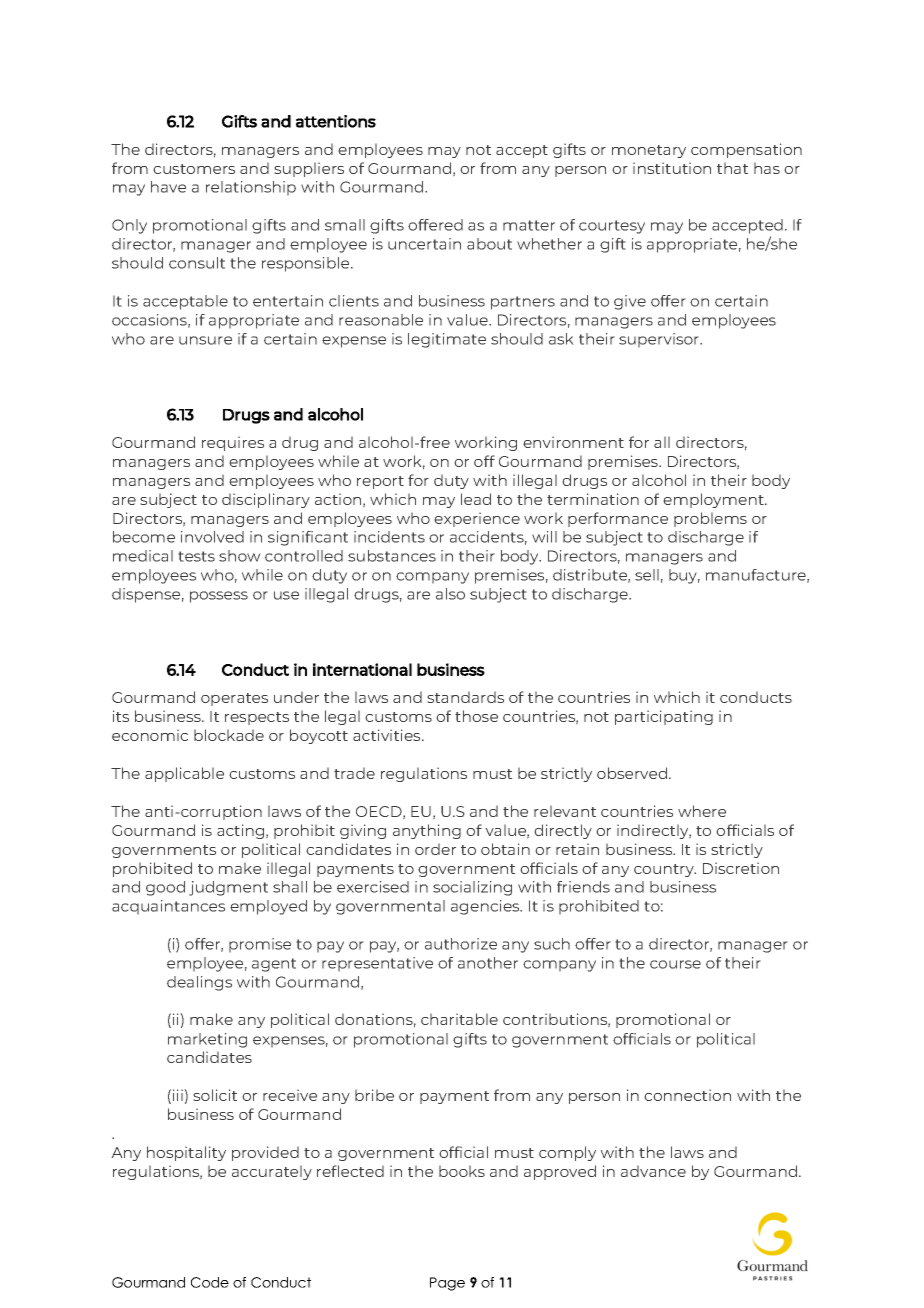 The height and width of the image is (1308, 924). I want to click on institution, so click(672, 168).
